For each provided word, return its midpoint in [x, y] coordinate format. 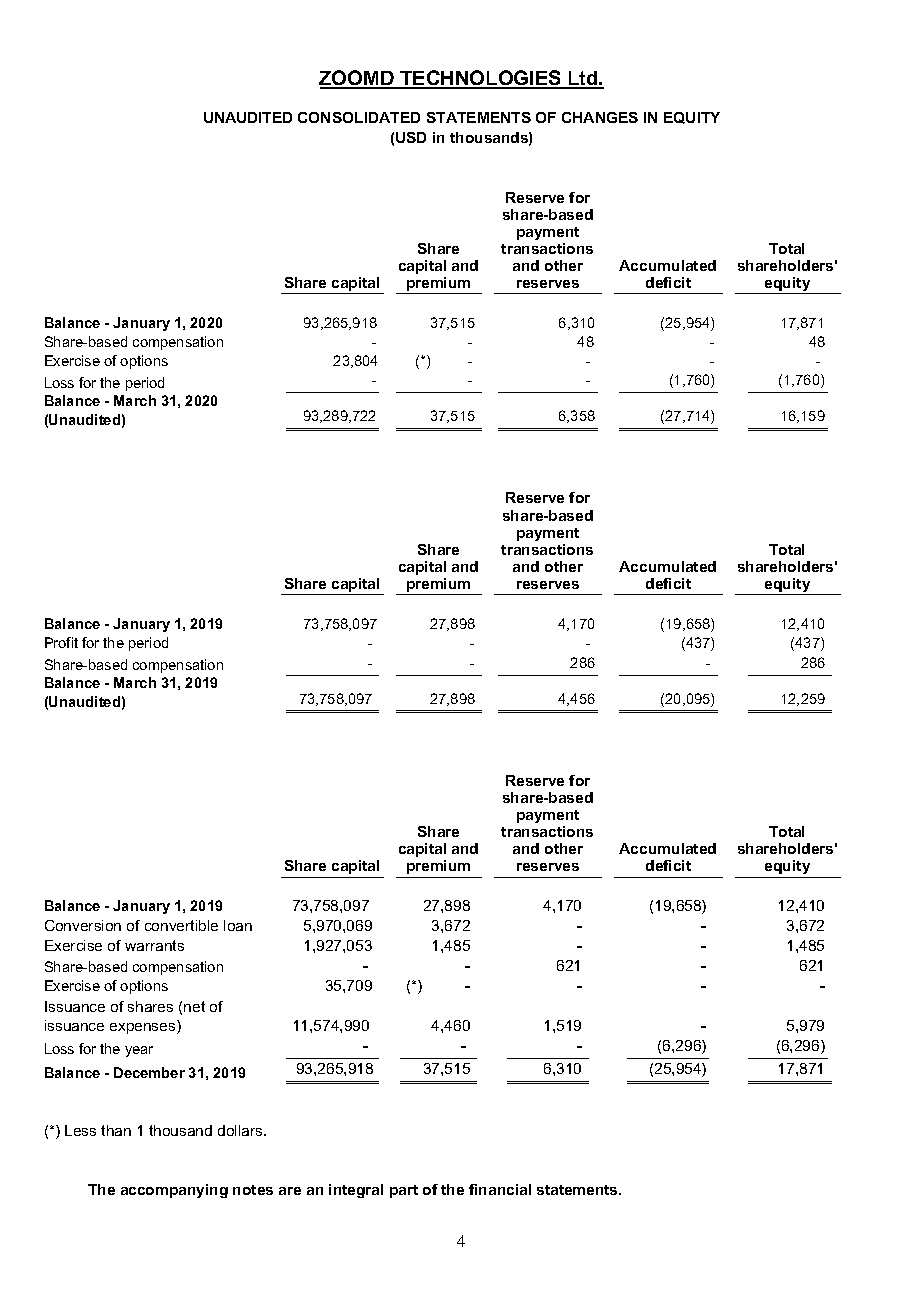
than [116, 1130]
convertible [181, 925]
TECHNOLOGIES [480, 79]
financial [500, 1189]
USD [411, 137]
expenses [144, 1028]
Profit [61, 642]
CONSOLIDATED [359, 117]
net [194, 1006]
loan [238, 925]
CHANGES [600, 117]
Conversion [83, 925]
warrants [154, 945]
